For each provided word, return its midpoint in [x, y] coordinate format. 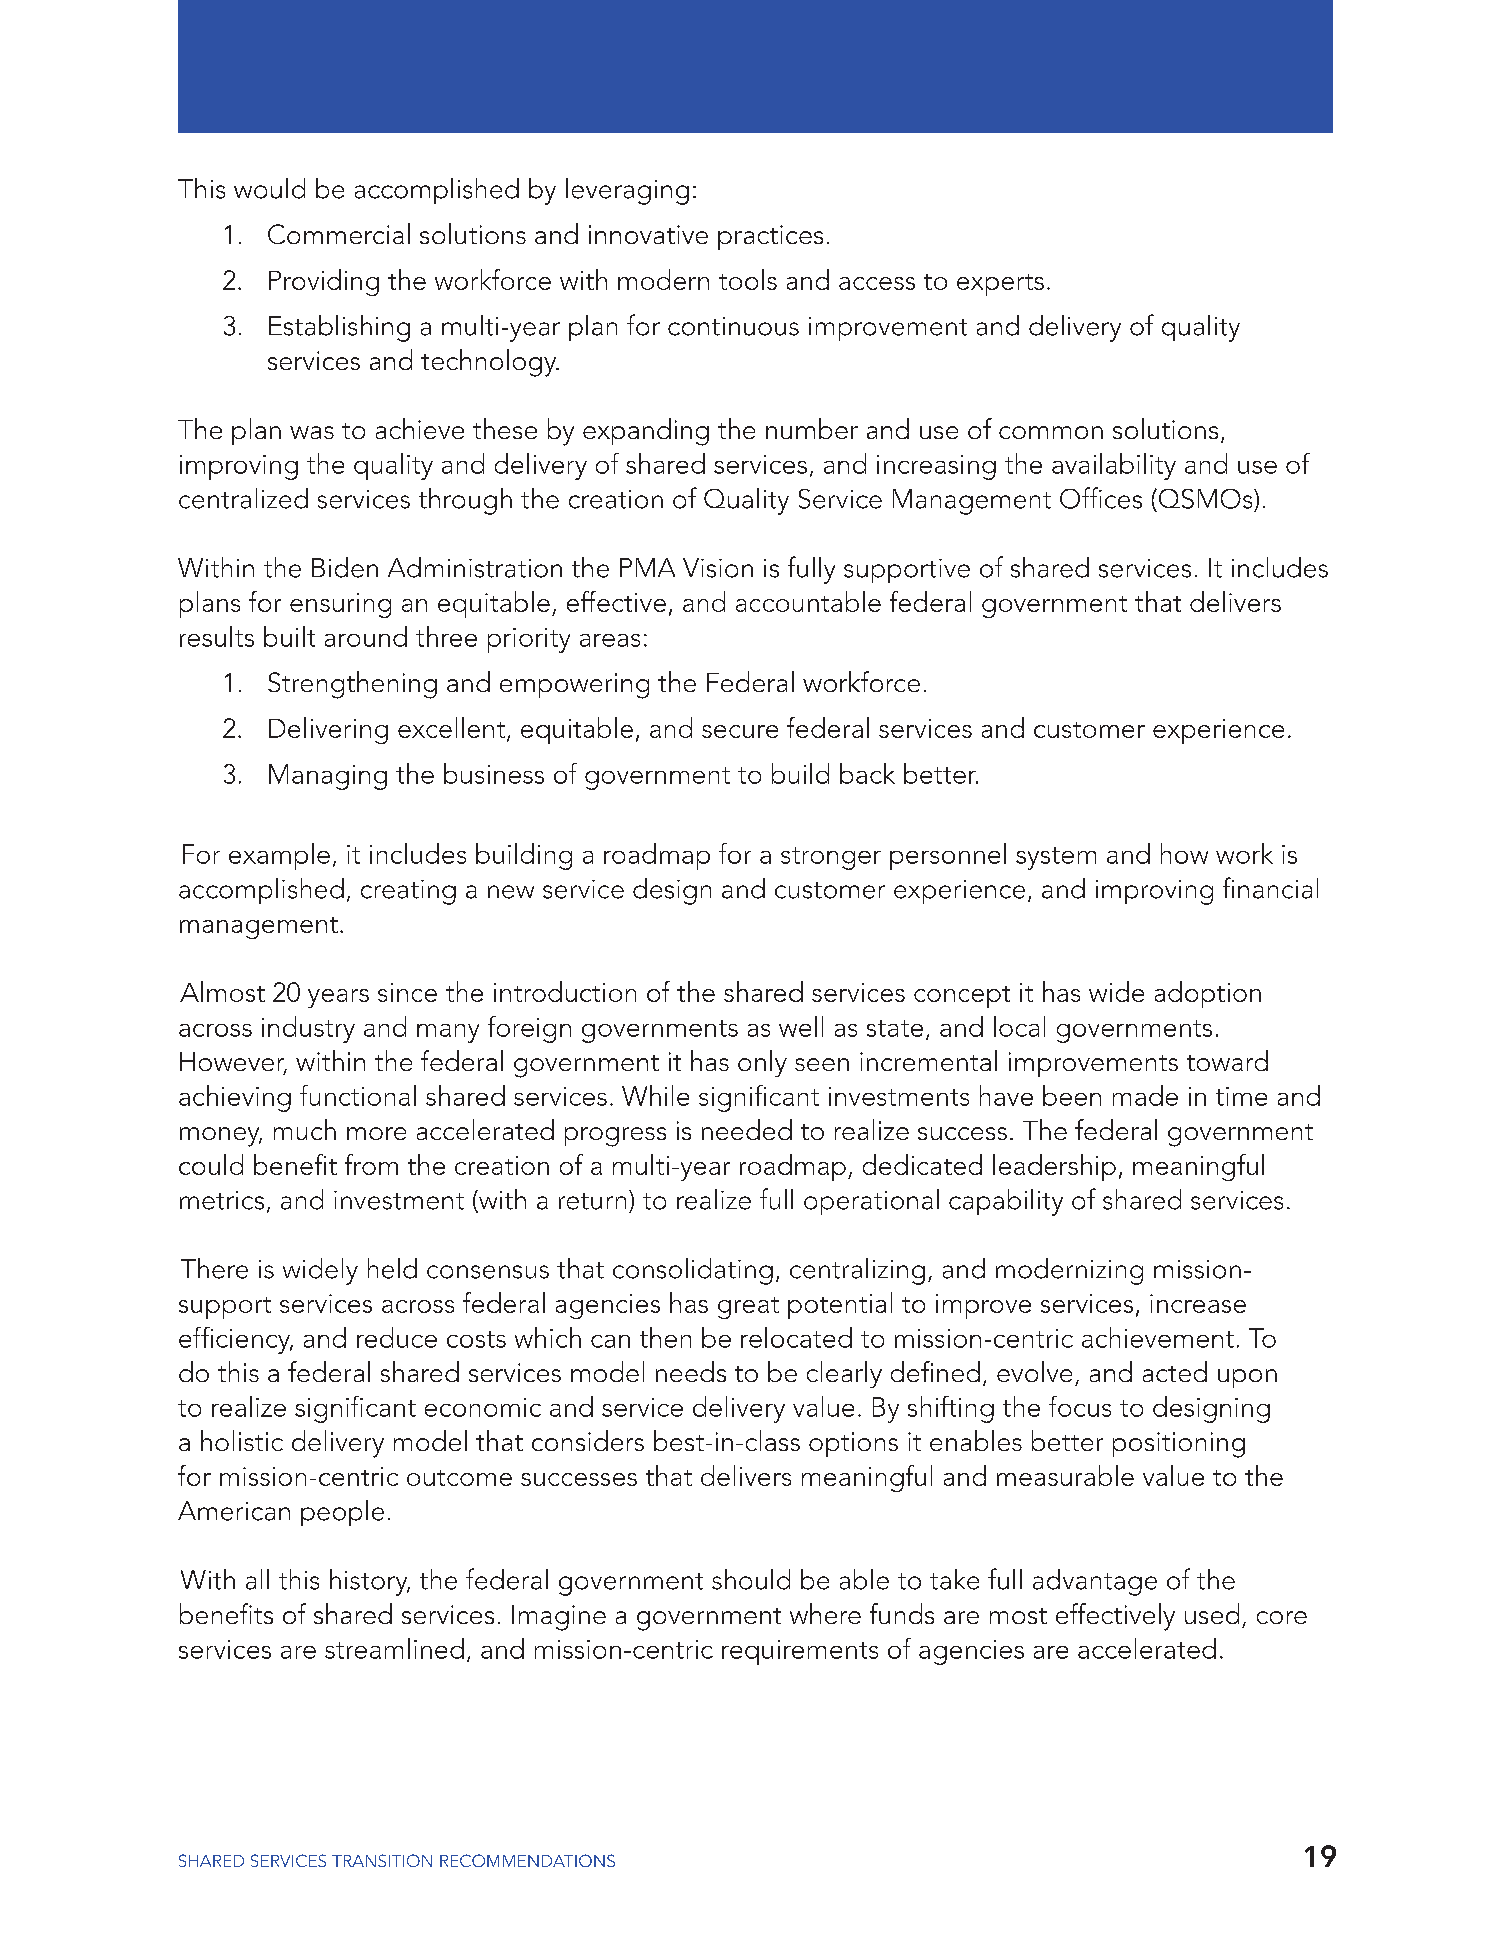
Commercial [339, 233]
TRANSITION [382, 1860]
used [1212, 1613]
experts [1000, 285]
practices [770, 237]
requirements [800, 1652]
